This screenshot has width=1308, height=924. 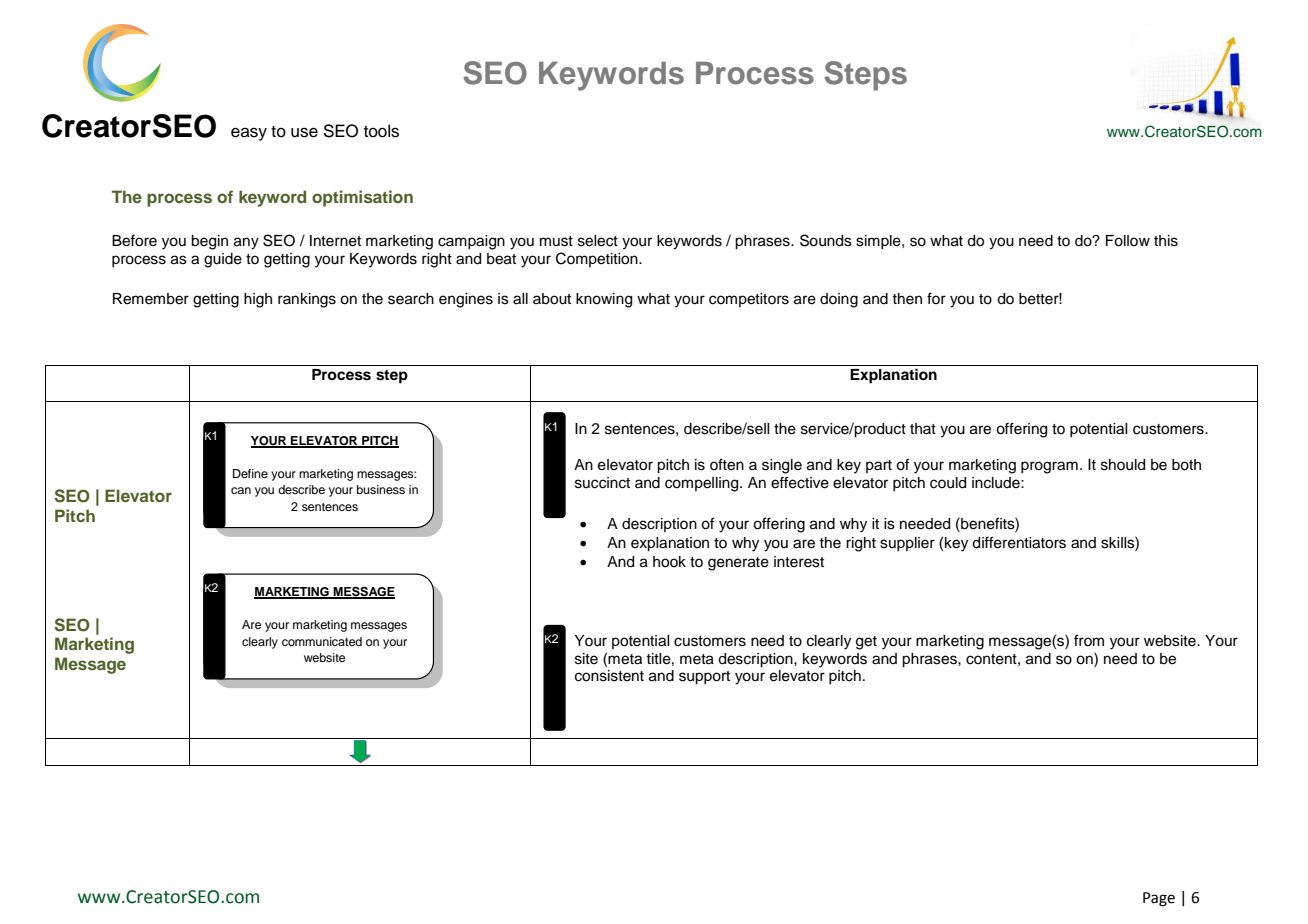 What do you see at coordinates (1128, 241) in the screenshot?
I see `Follow` at bounding box center [1128, 241].
